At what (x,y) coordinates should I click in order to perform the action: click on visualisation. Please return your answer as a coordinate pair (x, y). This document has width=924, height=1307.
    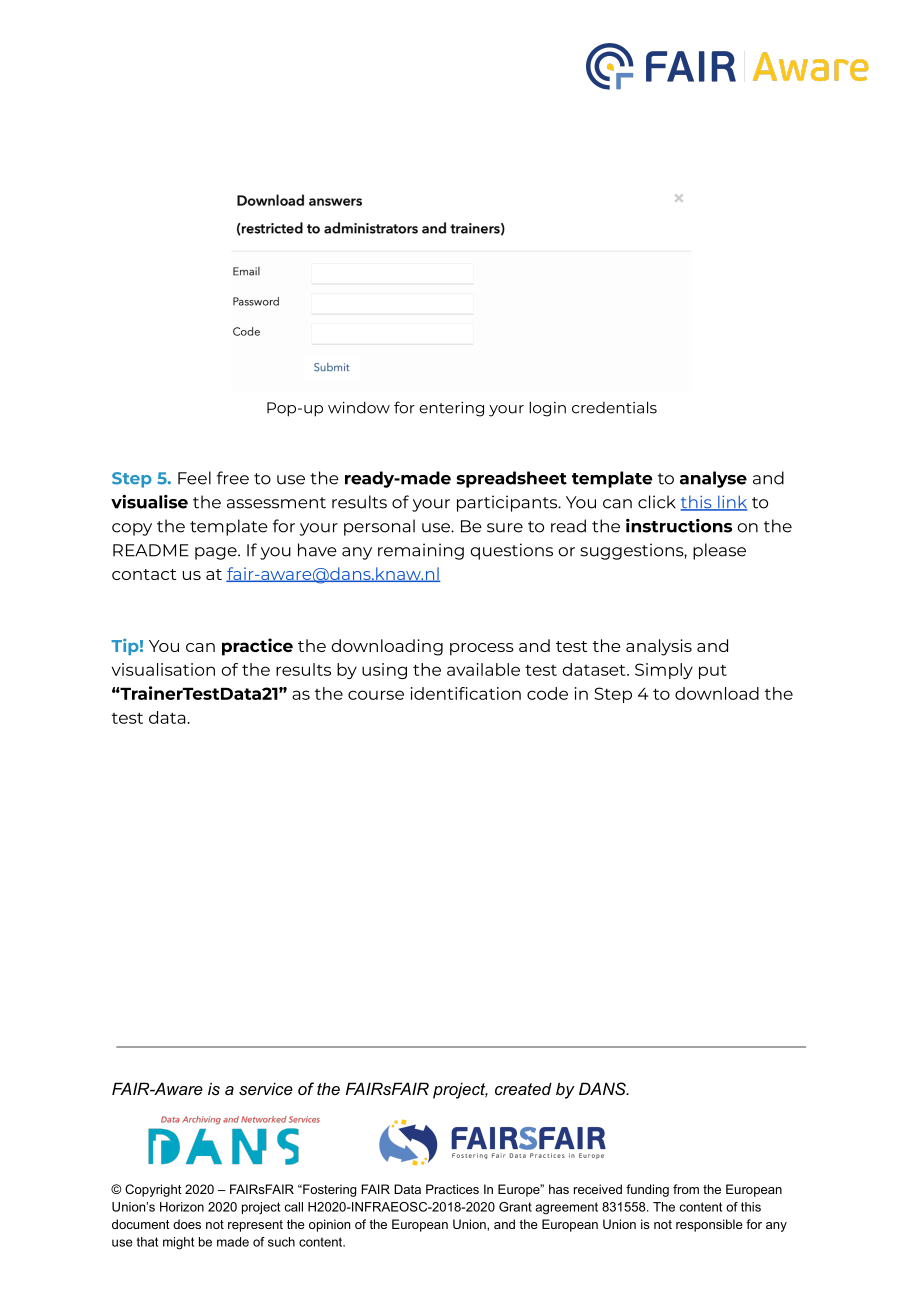
    Looking at the image, I should click on (163, 669).
